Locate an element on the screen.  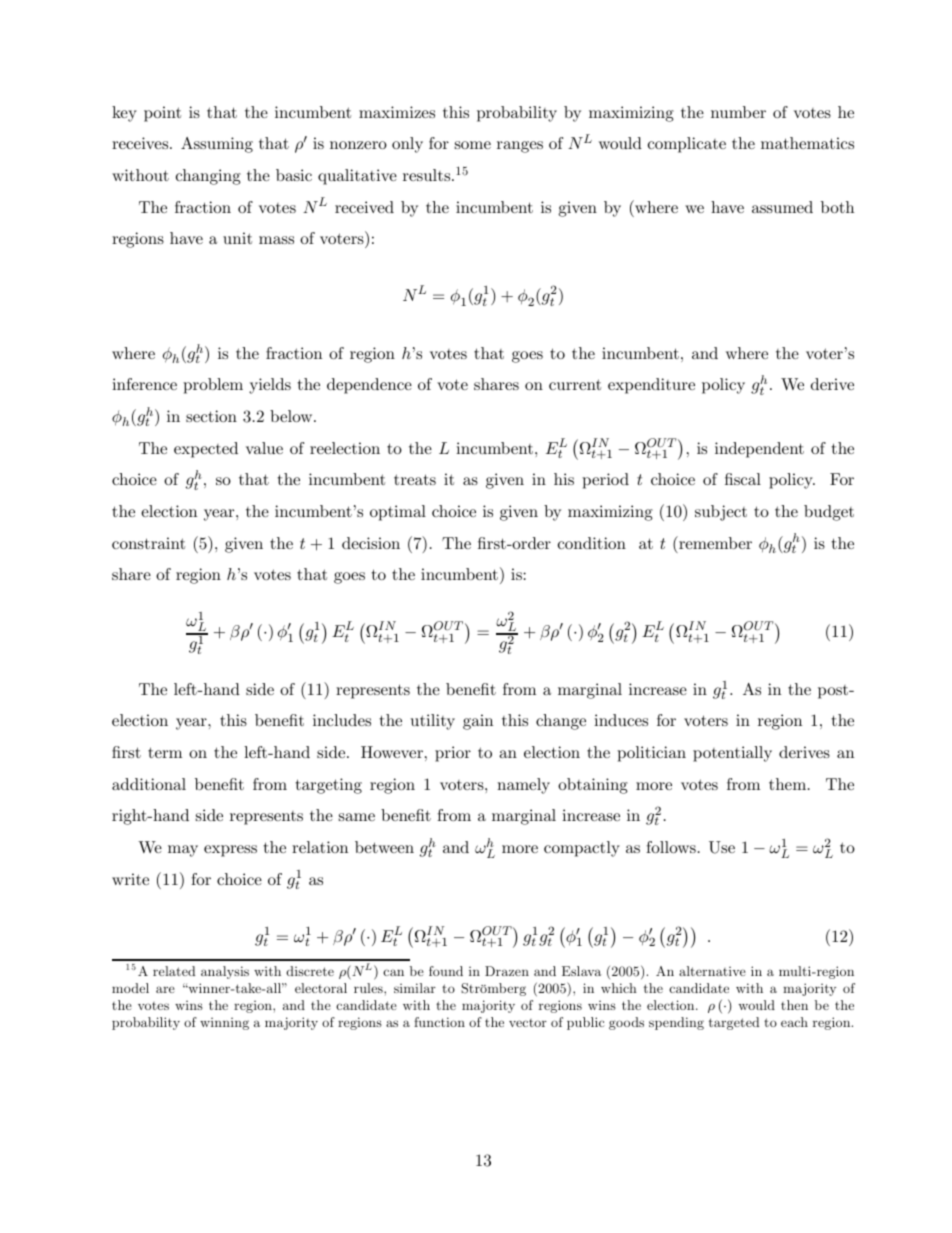
analysis is located at coordinates (225, 972).
